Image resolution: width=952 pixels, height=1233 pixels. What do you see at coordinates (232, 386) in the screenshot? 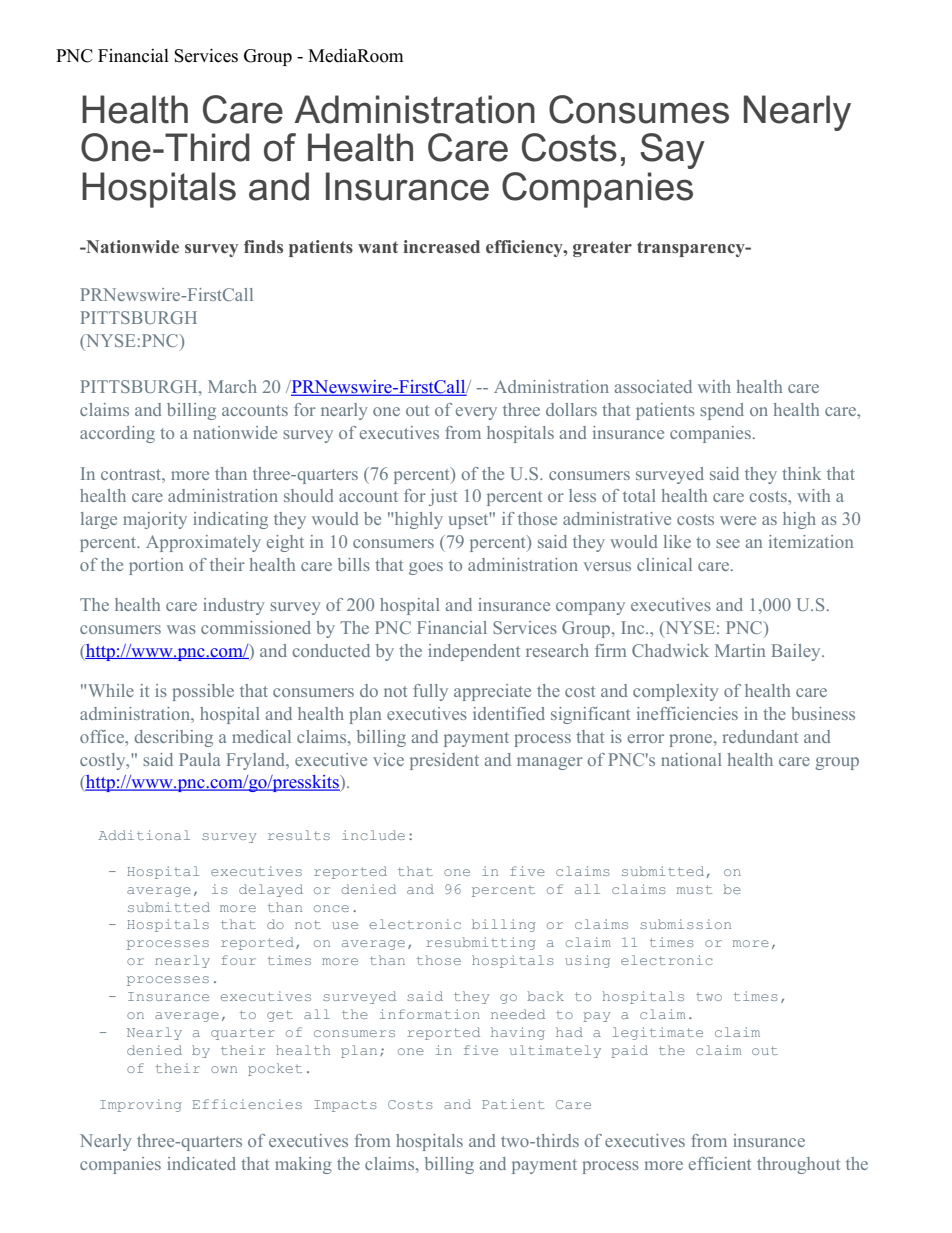
I see `March` at bounding box center [232, 386].
